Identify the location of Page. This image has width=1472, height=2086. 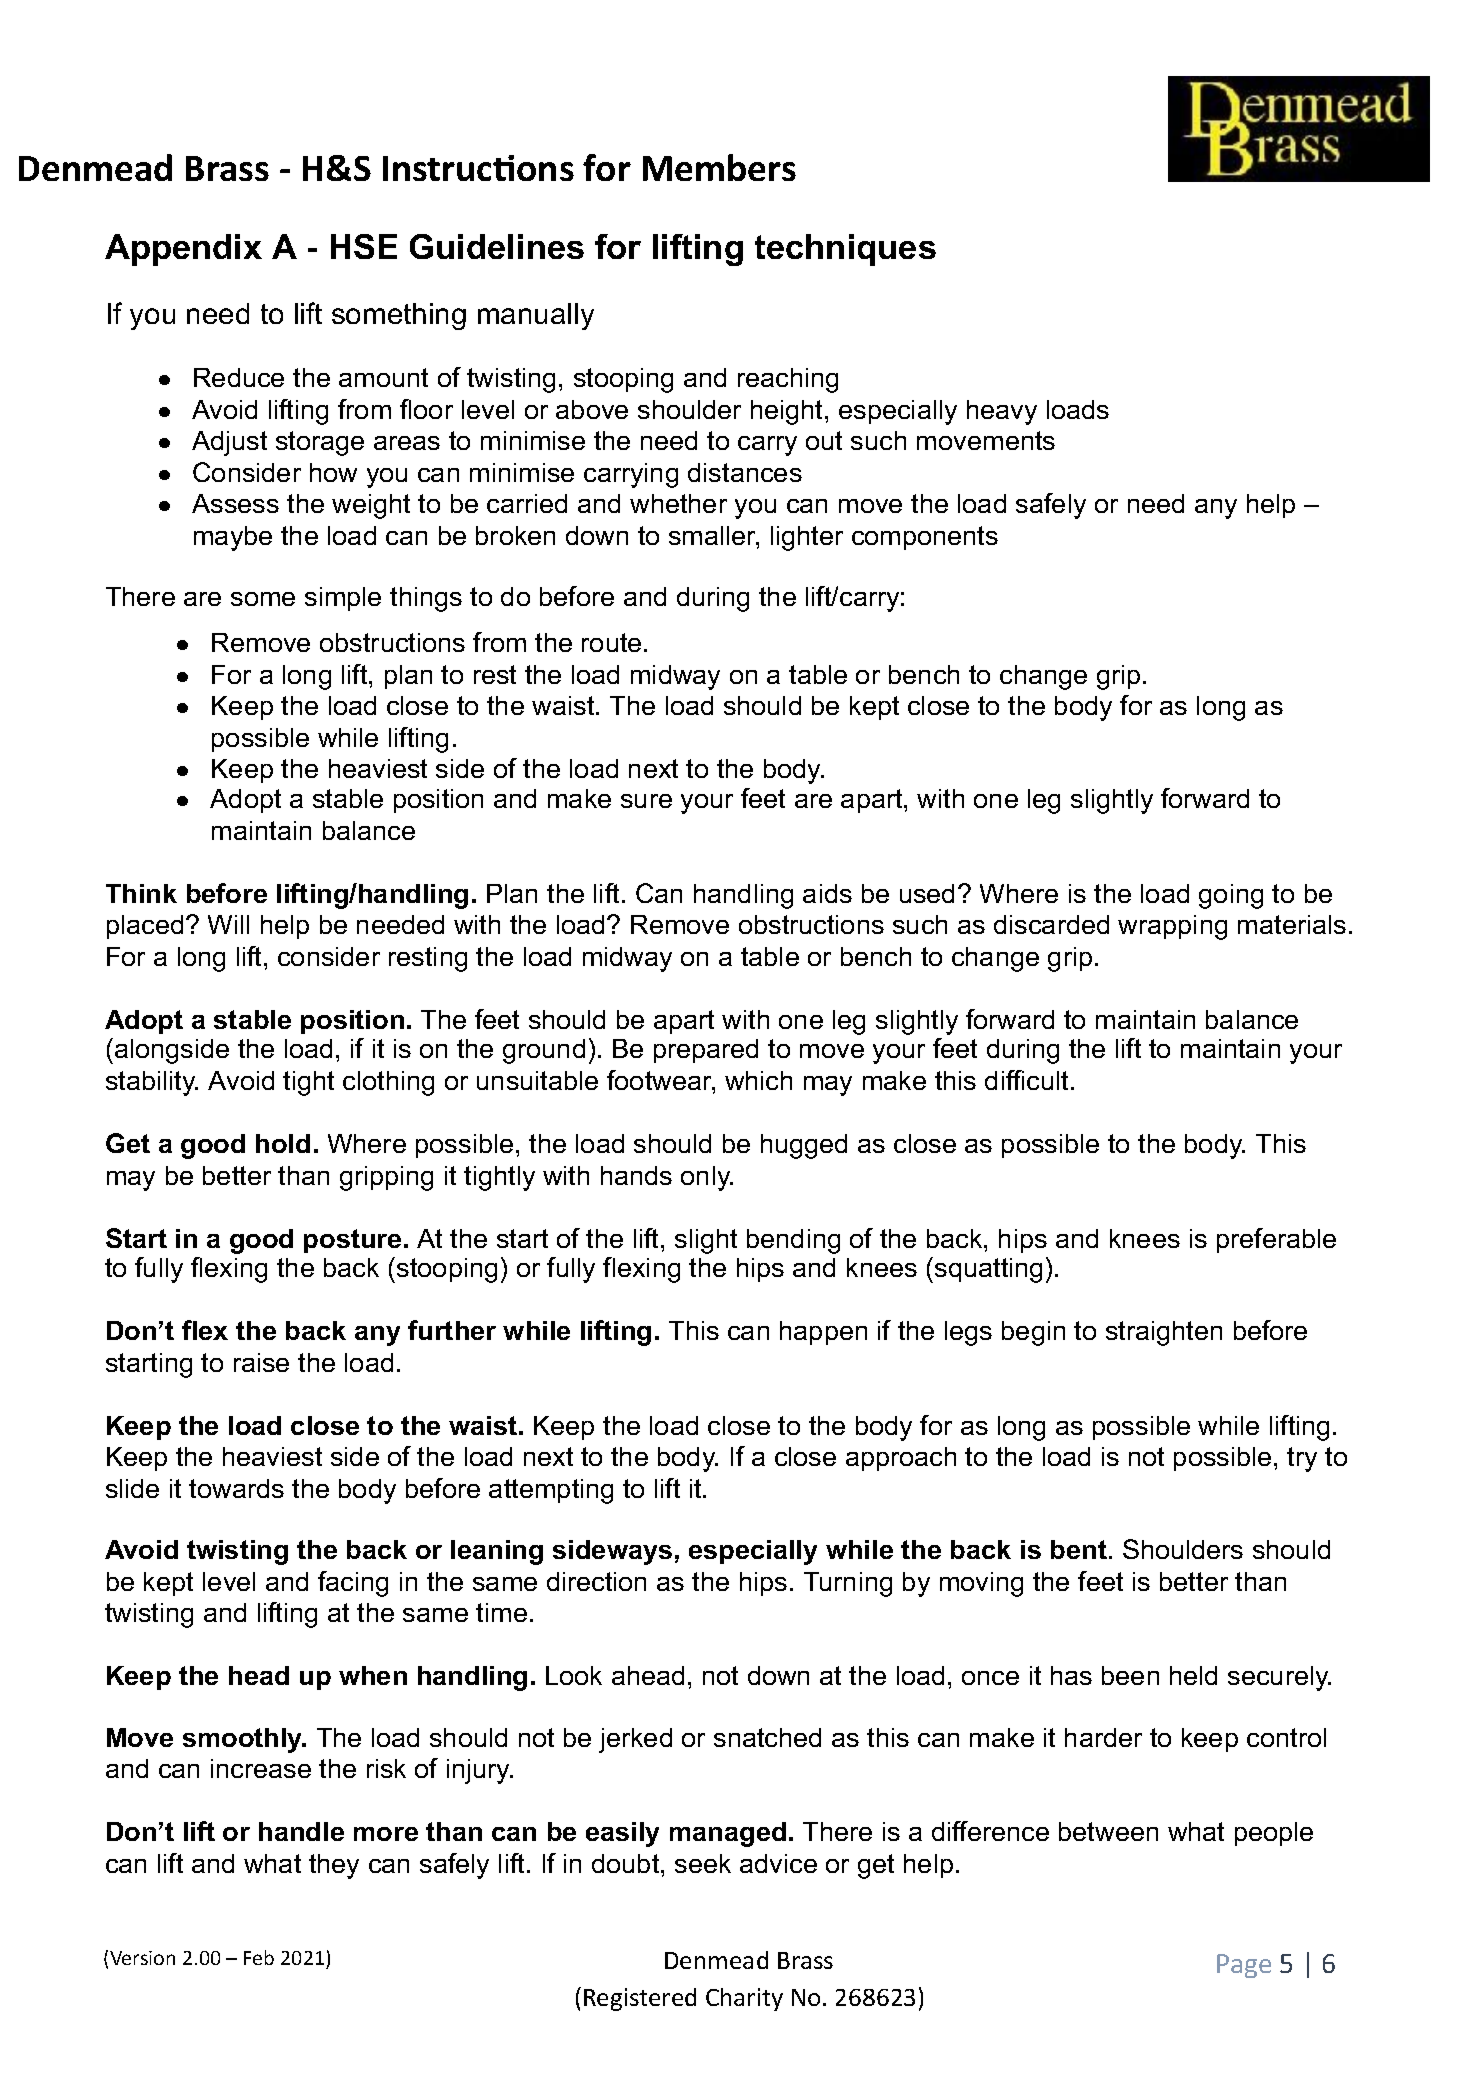
(1244, 1966).
